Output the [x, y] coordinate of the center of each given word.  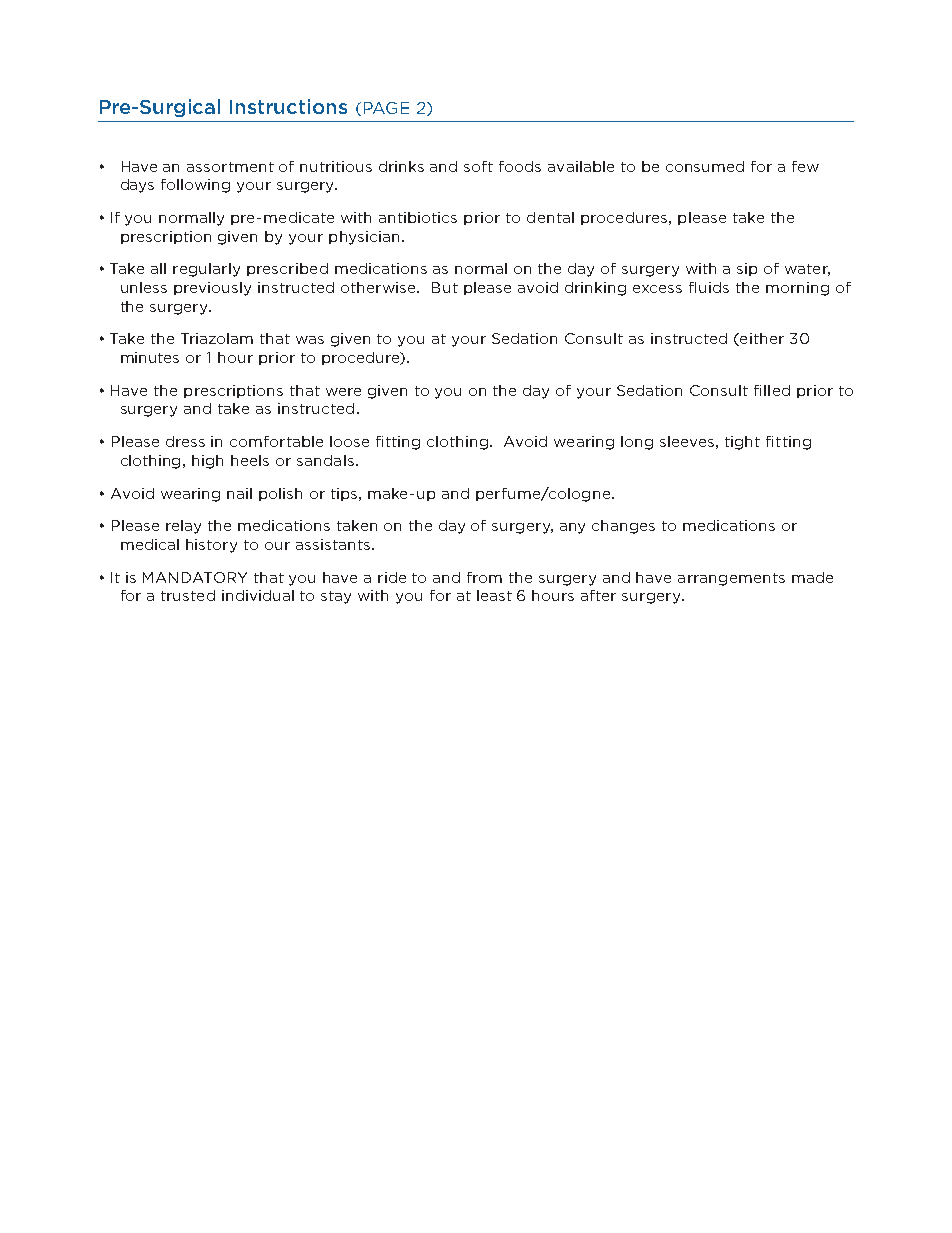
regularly [206, 270]
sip [747, 269]
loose [349, 441]
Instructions [288, 106]
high [207, 462]
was [310, 340]
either [761, 339]
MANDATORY [195, 577]
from [484, 577]
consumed [705, 166]
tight [742, 443]
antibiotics [418, 217]
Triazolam [217, 338]
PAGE [386, 108]
